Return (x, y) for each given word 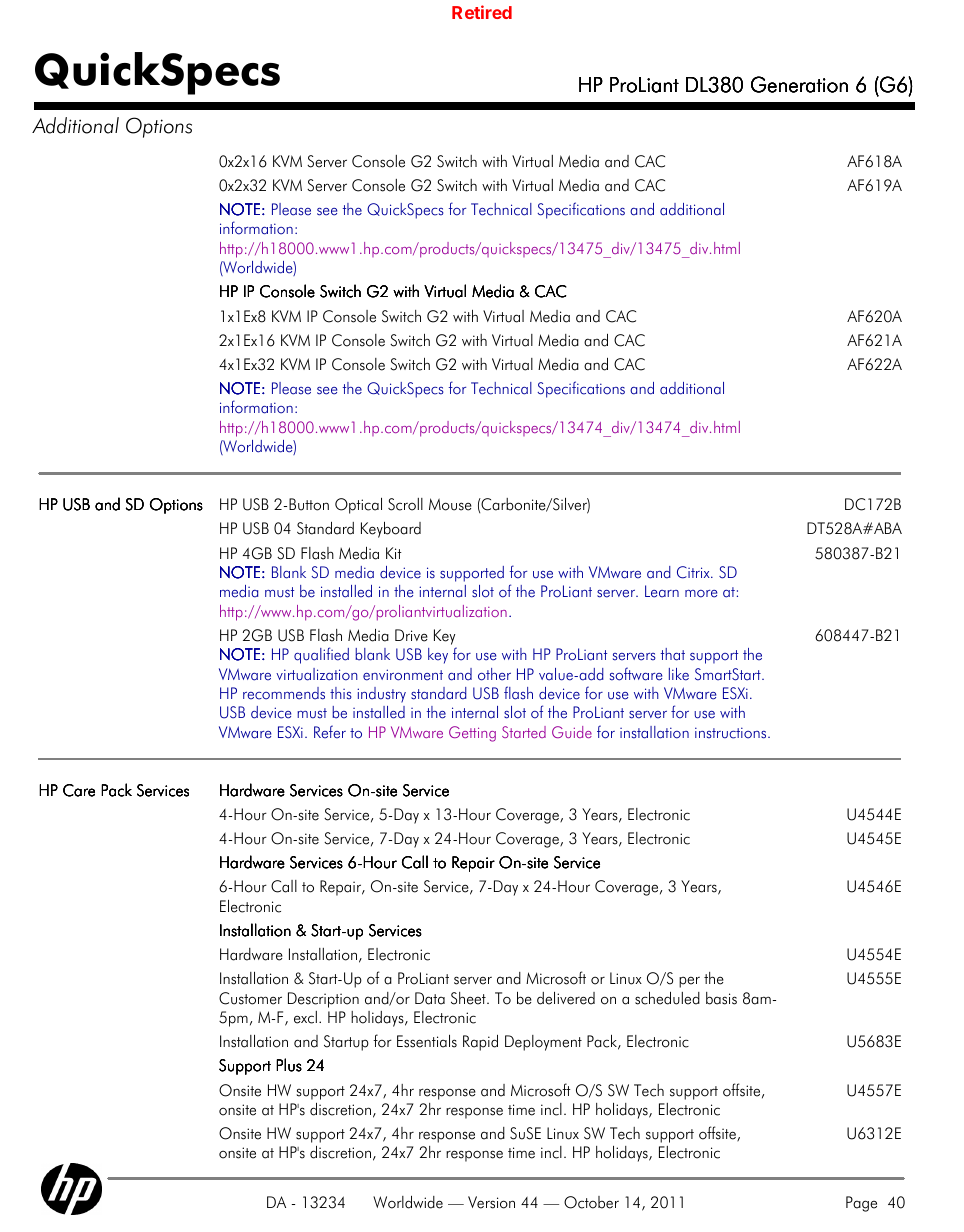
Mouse (450, 504)
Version (491, 1202)
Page (861, 1204)
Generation (799, 84)
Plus (289, 1065)
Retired (482, 12)
